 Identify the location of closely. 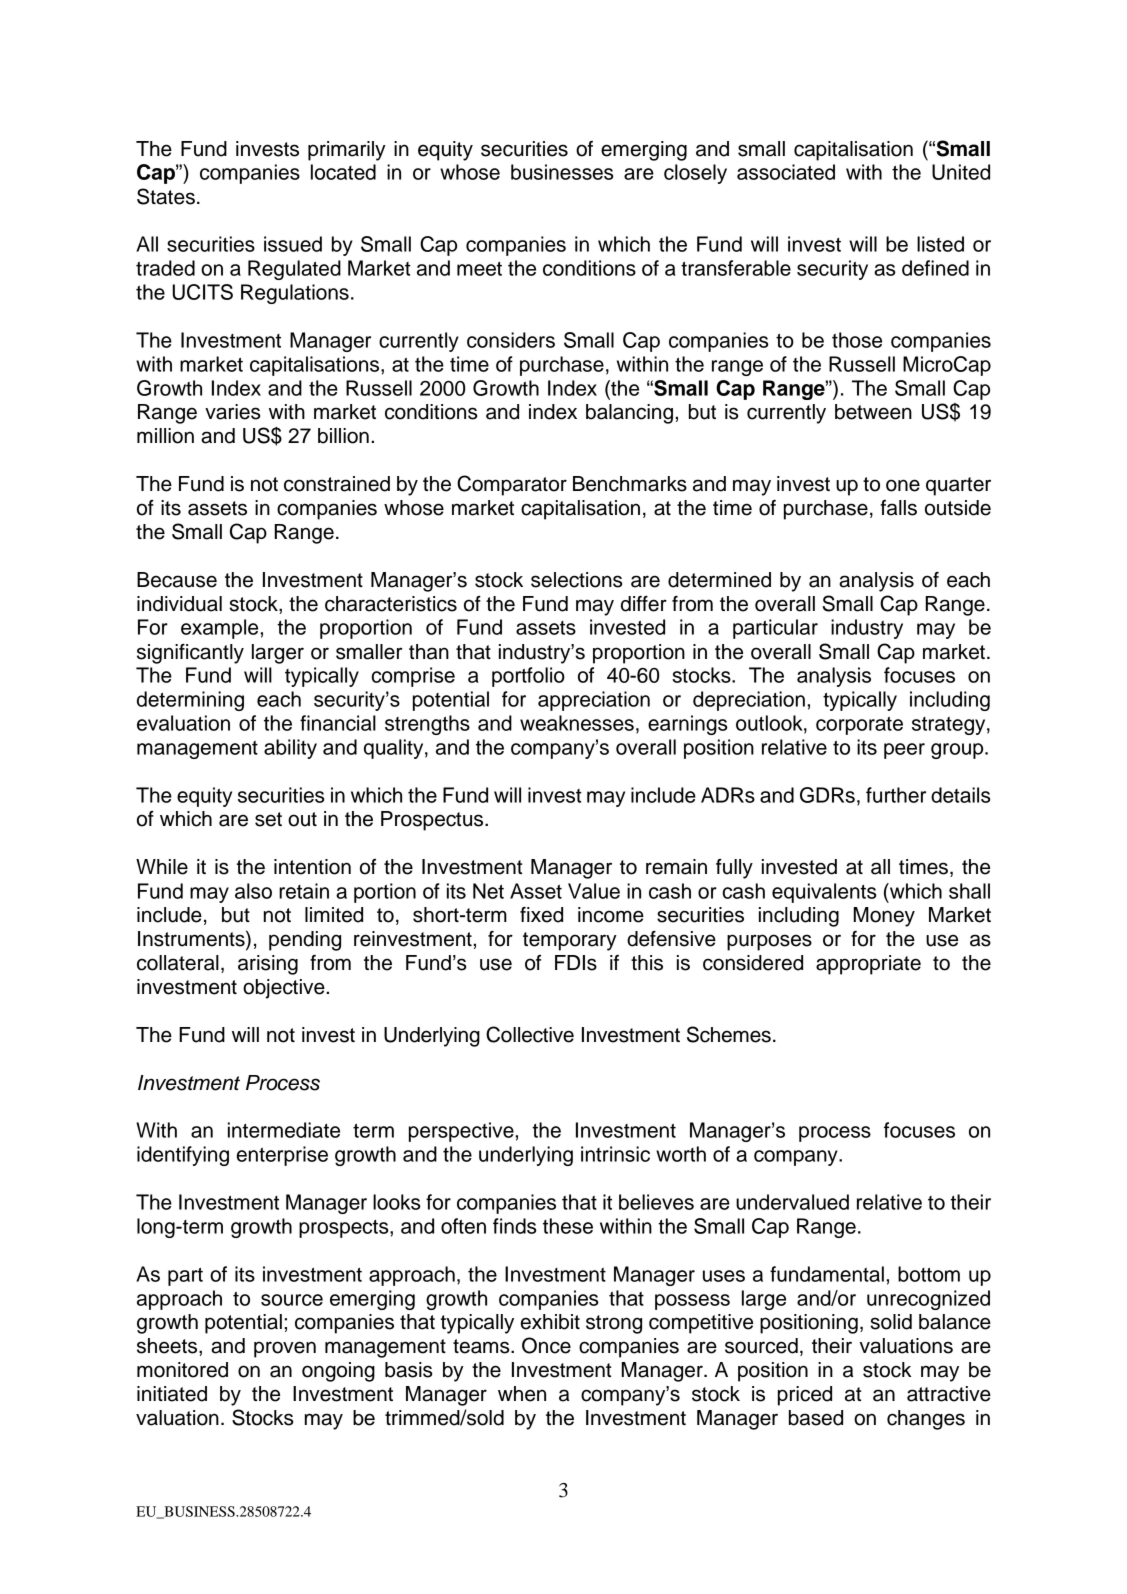
(695, 174).
